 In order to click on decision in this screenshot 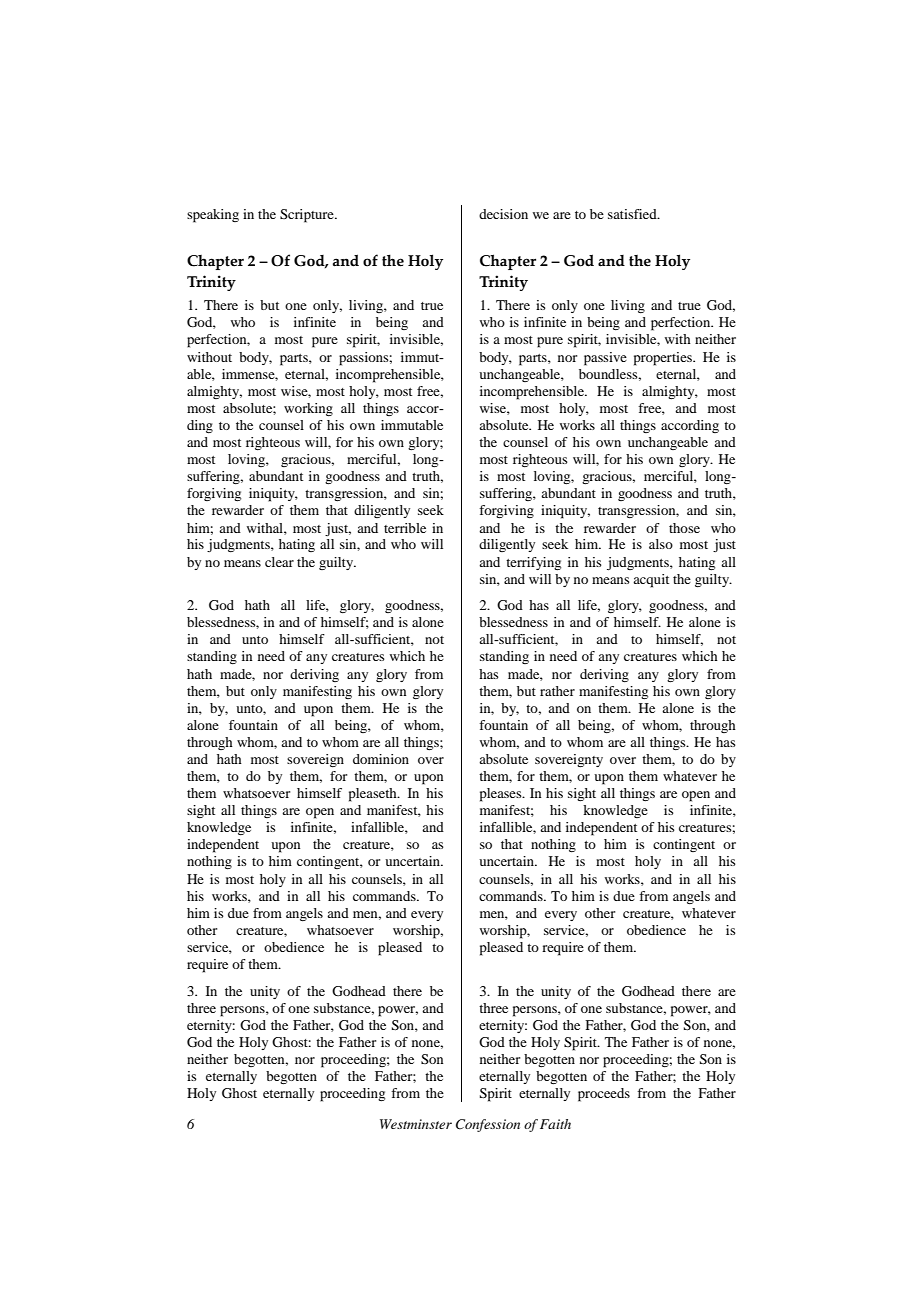, I will do `click(503, 214)`.
